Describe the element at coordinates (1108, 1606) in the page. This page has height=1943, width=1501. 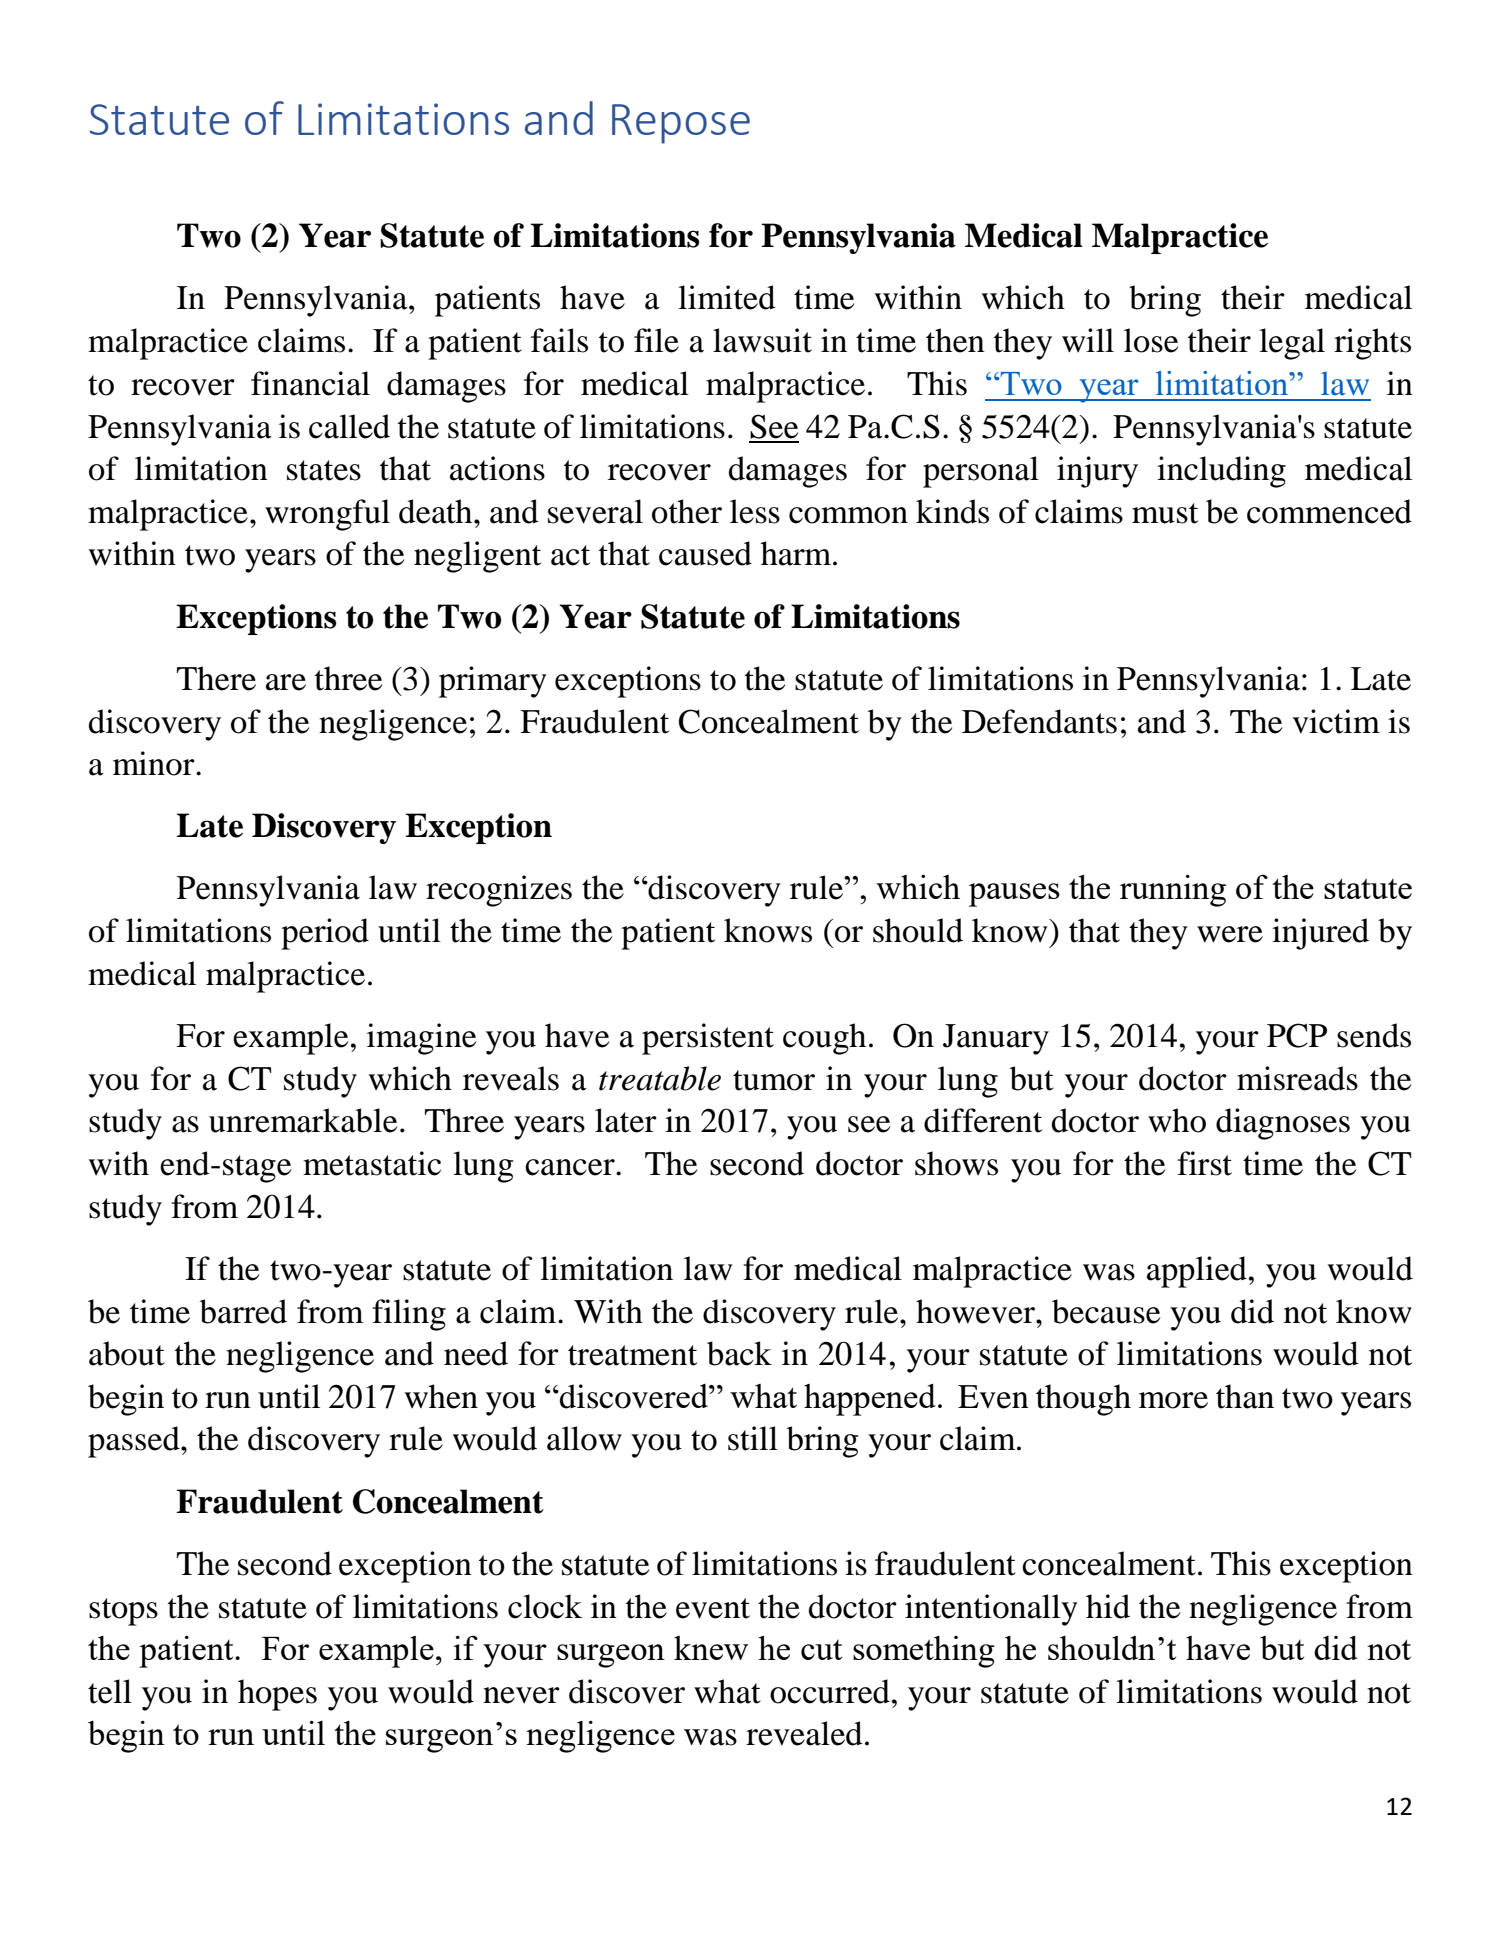
I see `hid` at that location.
